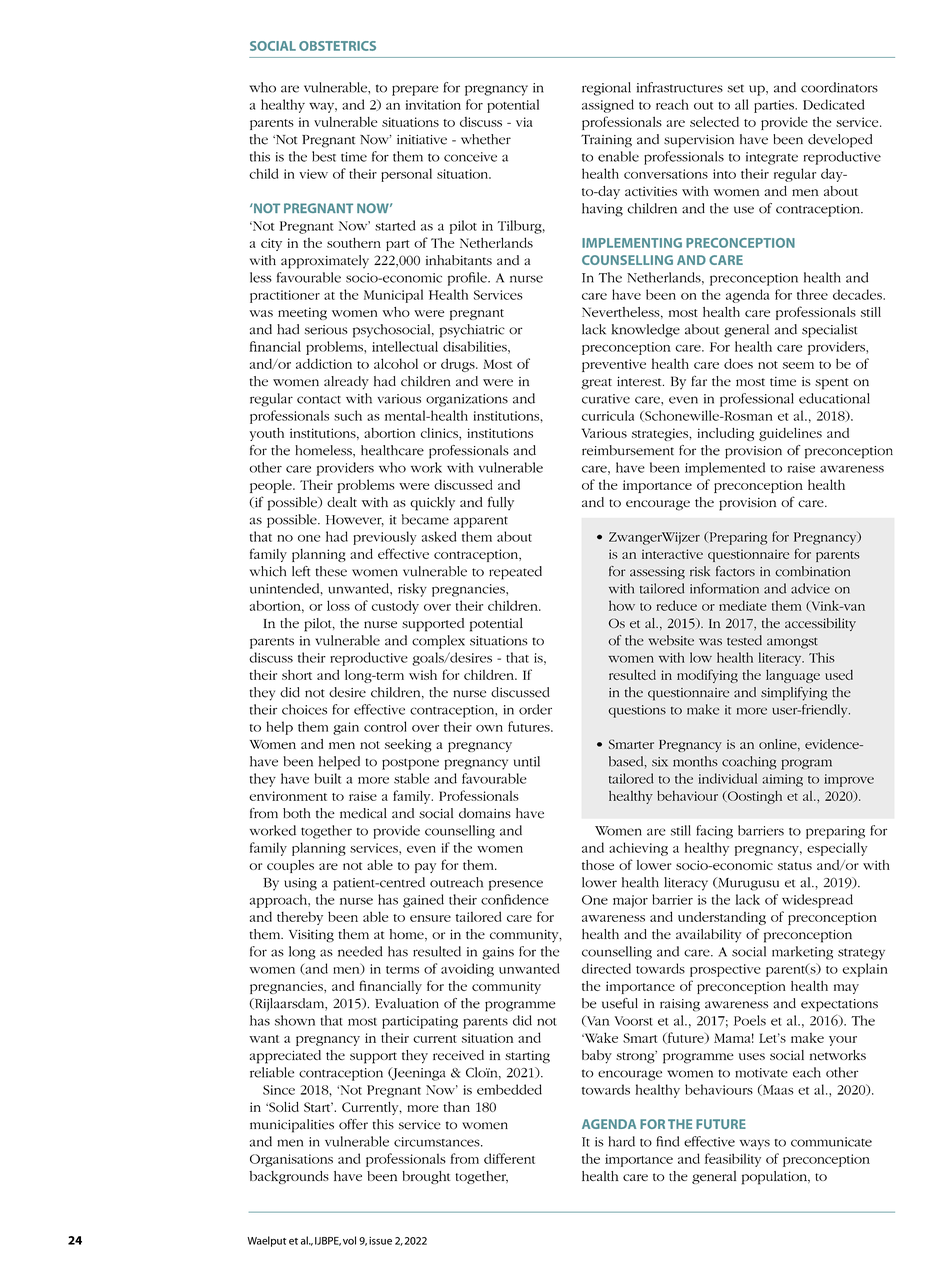 The image size is (952, 1270). I want to click on order, so click(535, 709).
